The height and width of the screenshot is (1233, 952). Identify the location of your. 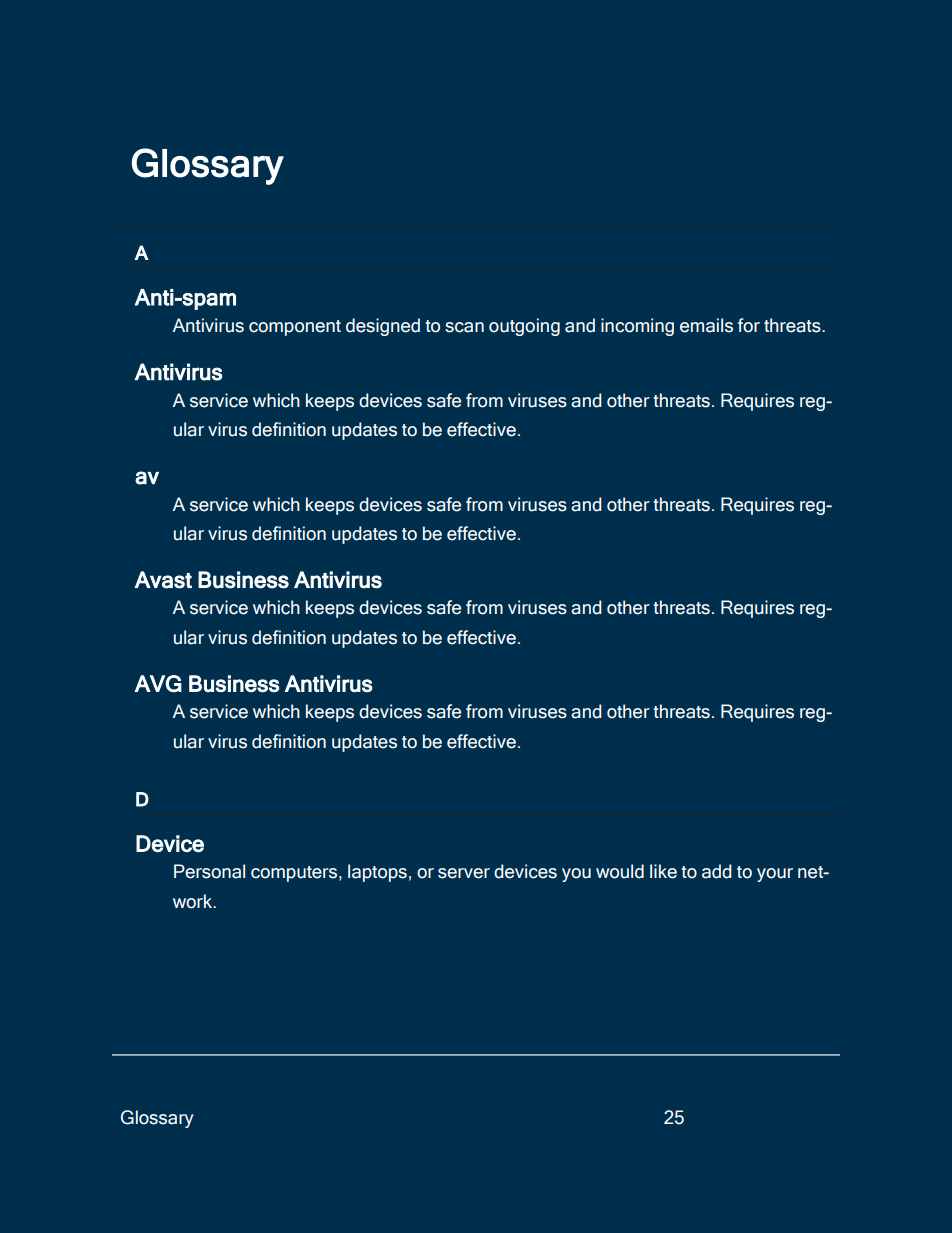
(775, 875).
